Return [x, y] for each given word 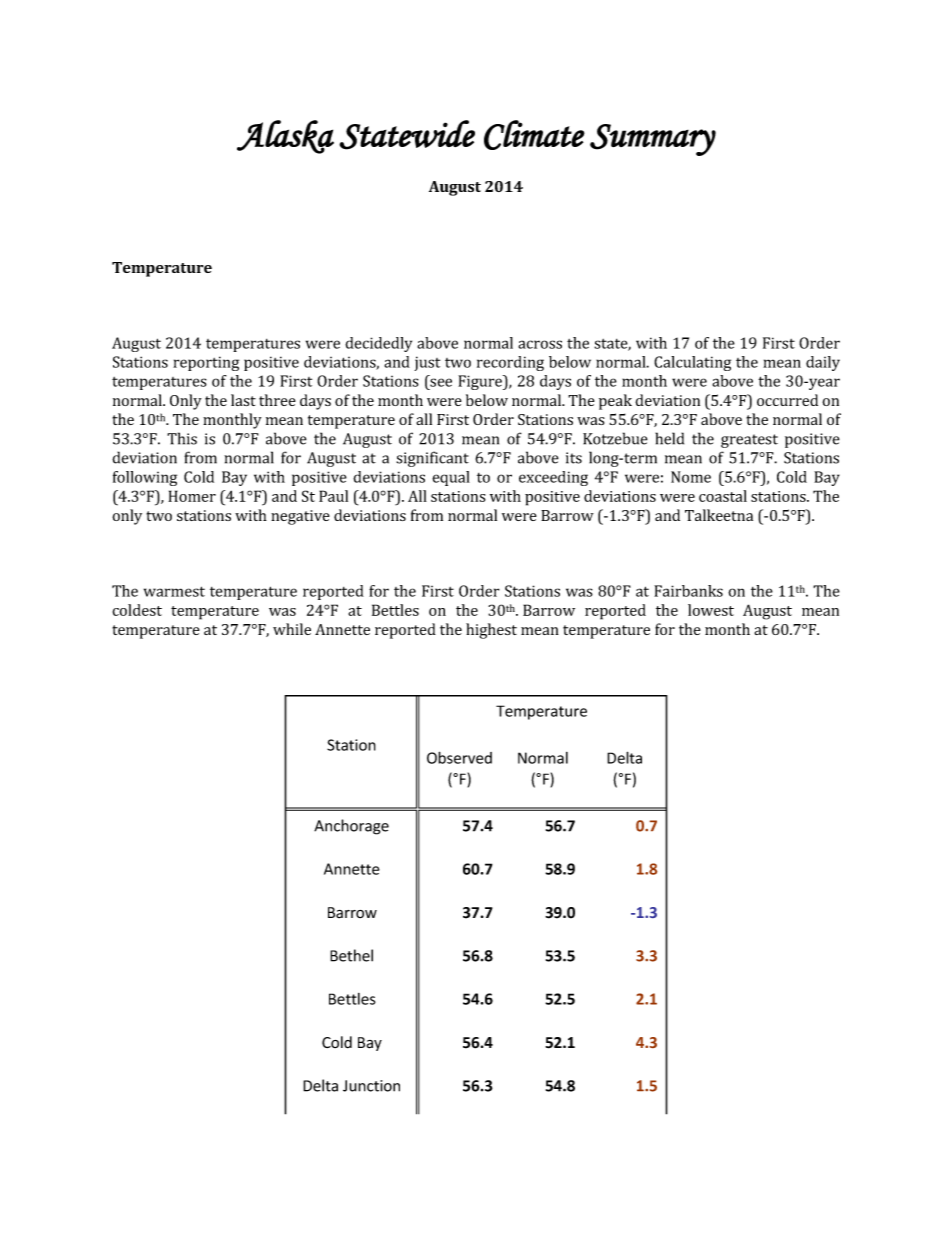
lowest [711, 610]
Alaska [285, 137]
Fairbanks [688, 591]
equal [451, 478]
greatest [749, 441]
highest [491, 631]
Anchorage [351, 827]
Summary [653, 140]
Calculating [692, 363]
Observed [459, 757]
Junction [371, 1086]
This [182, 438]
